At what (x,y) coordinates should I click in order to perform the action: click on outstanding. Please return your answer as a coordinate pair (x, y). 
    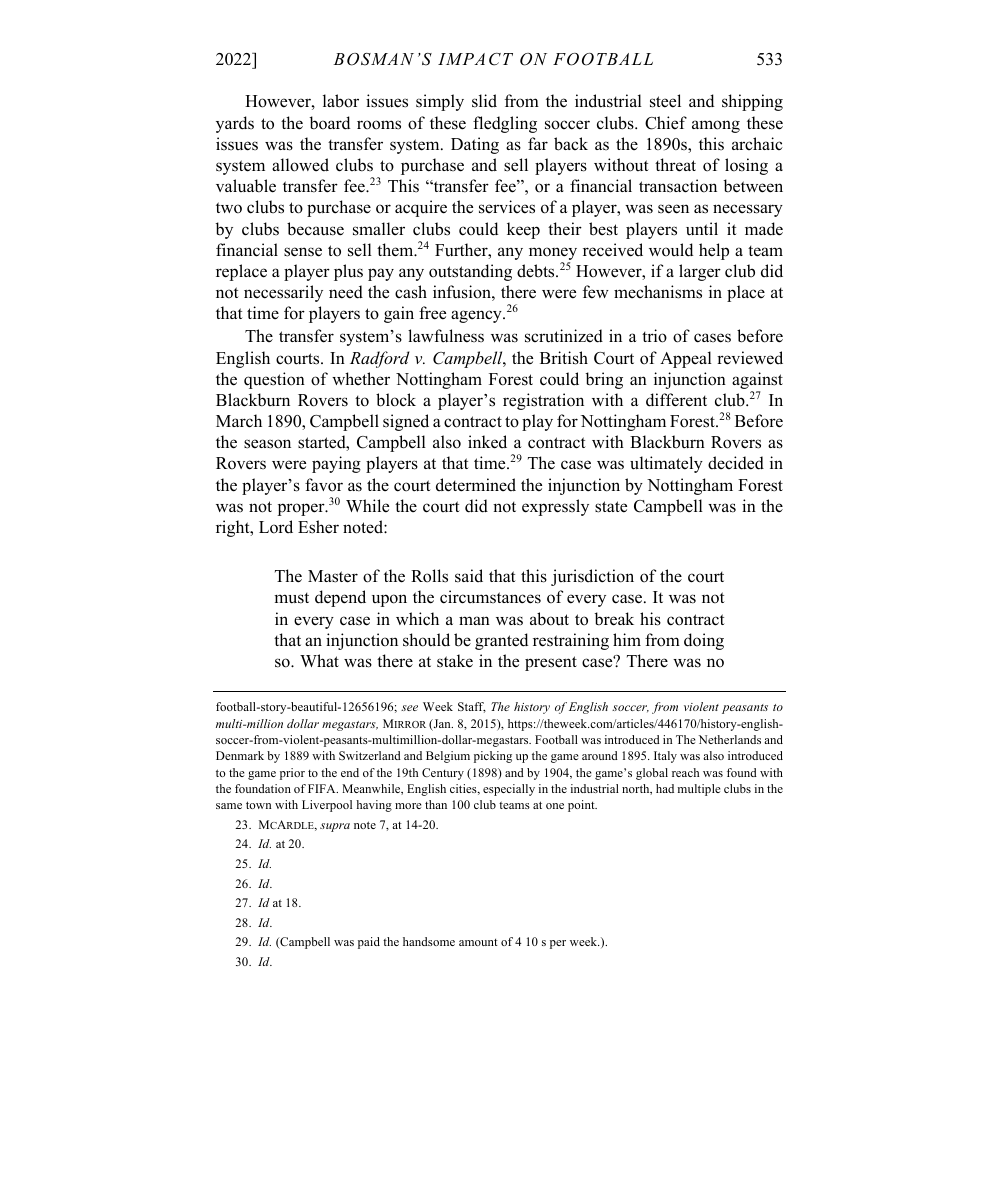
    Looking at the image, I should click on (470, 272).
